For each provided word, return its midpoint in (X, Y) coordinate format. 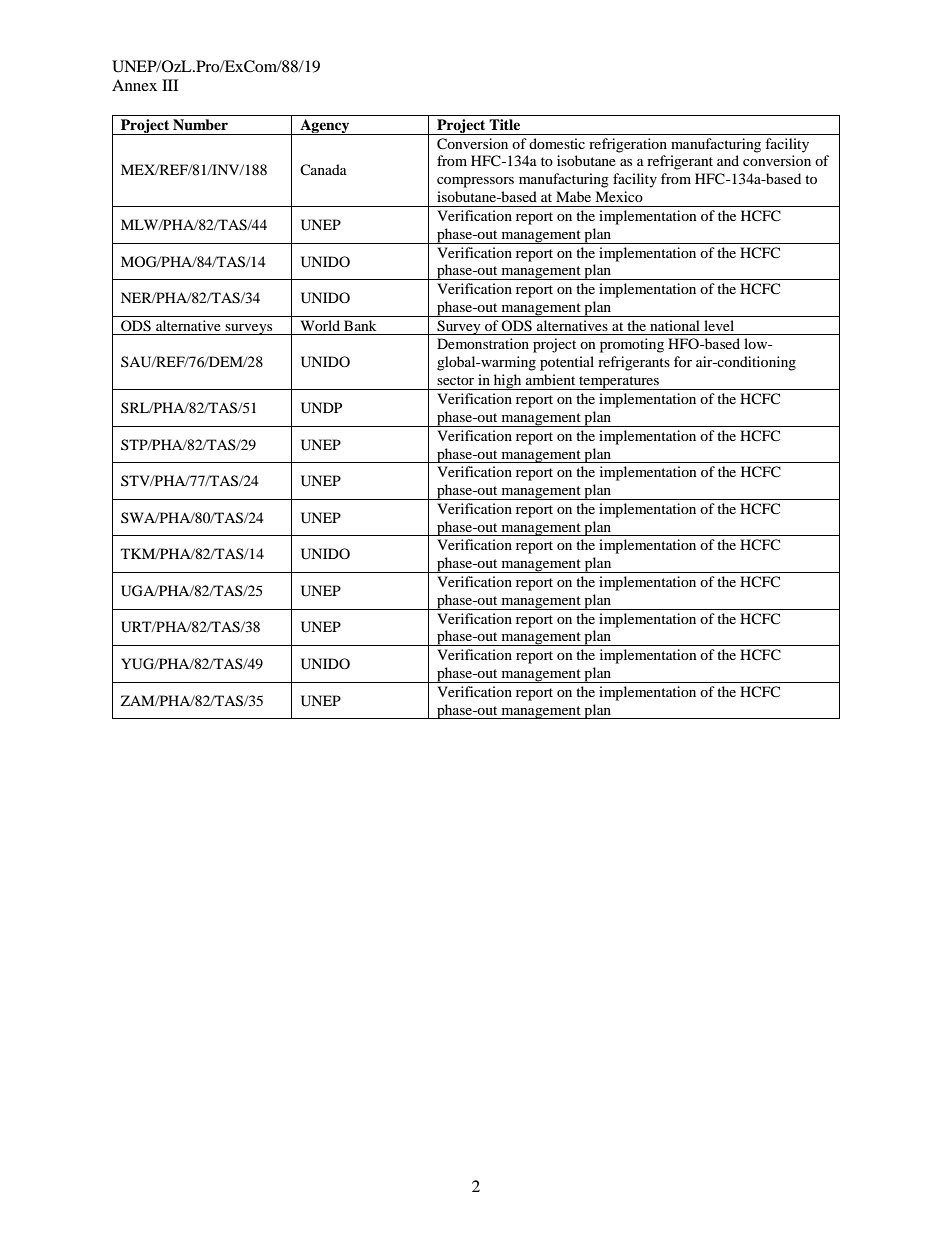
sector (455, 380)
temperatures (619, 383)
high (508, 382)
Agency (325, 127)
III (170, 85)
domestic (557, 143)
